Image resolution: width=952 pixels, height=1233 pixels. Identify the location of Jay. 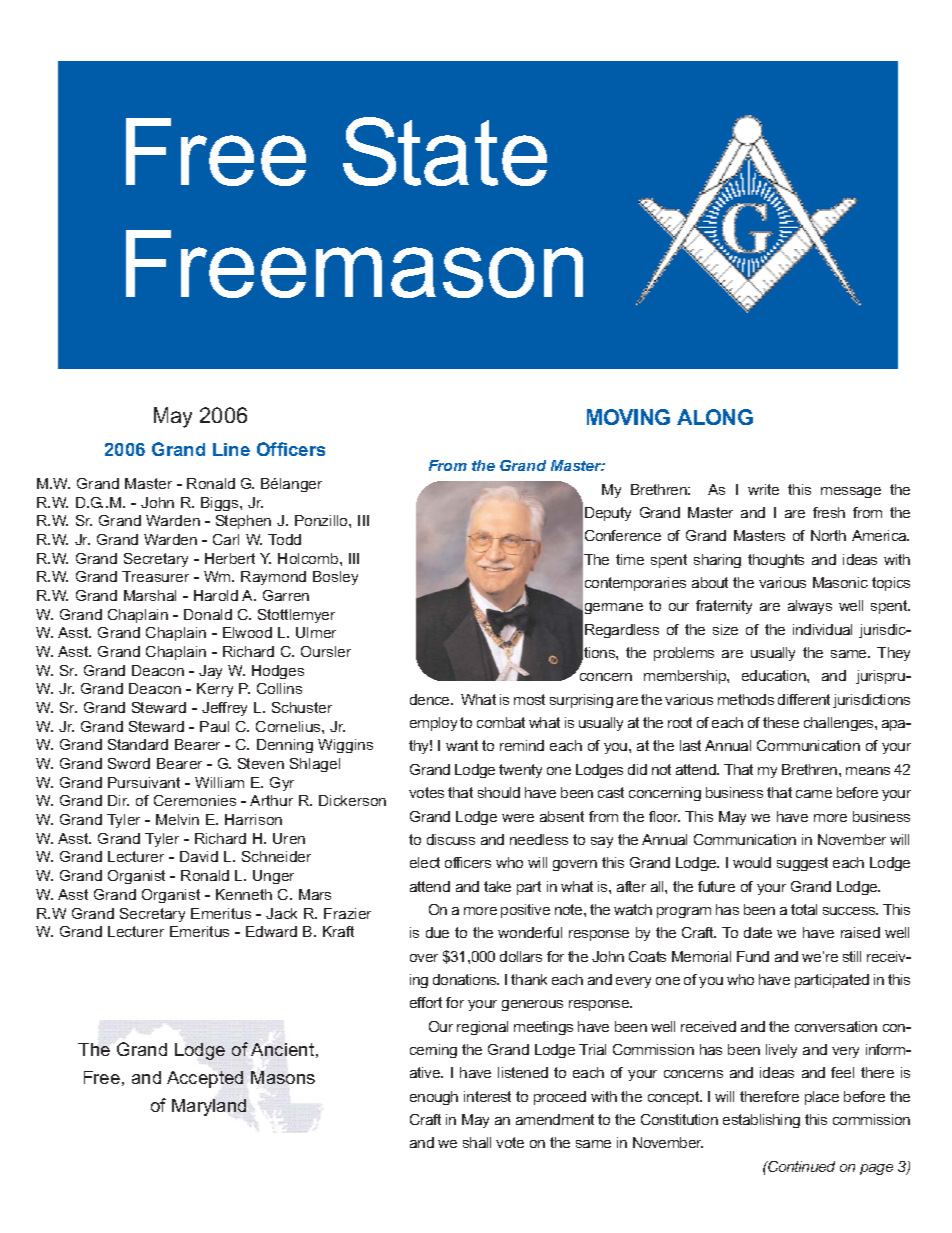
(210, 672).
